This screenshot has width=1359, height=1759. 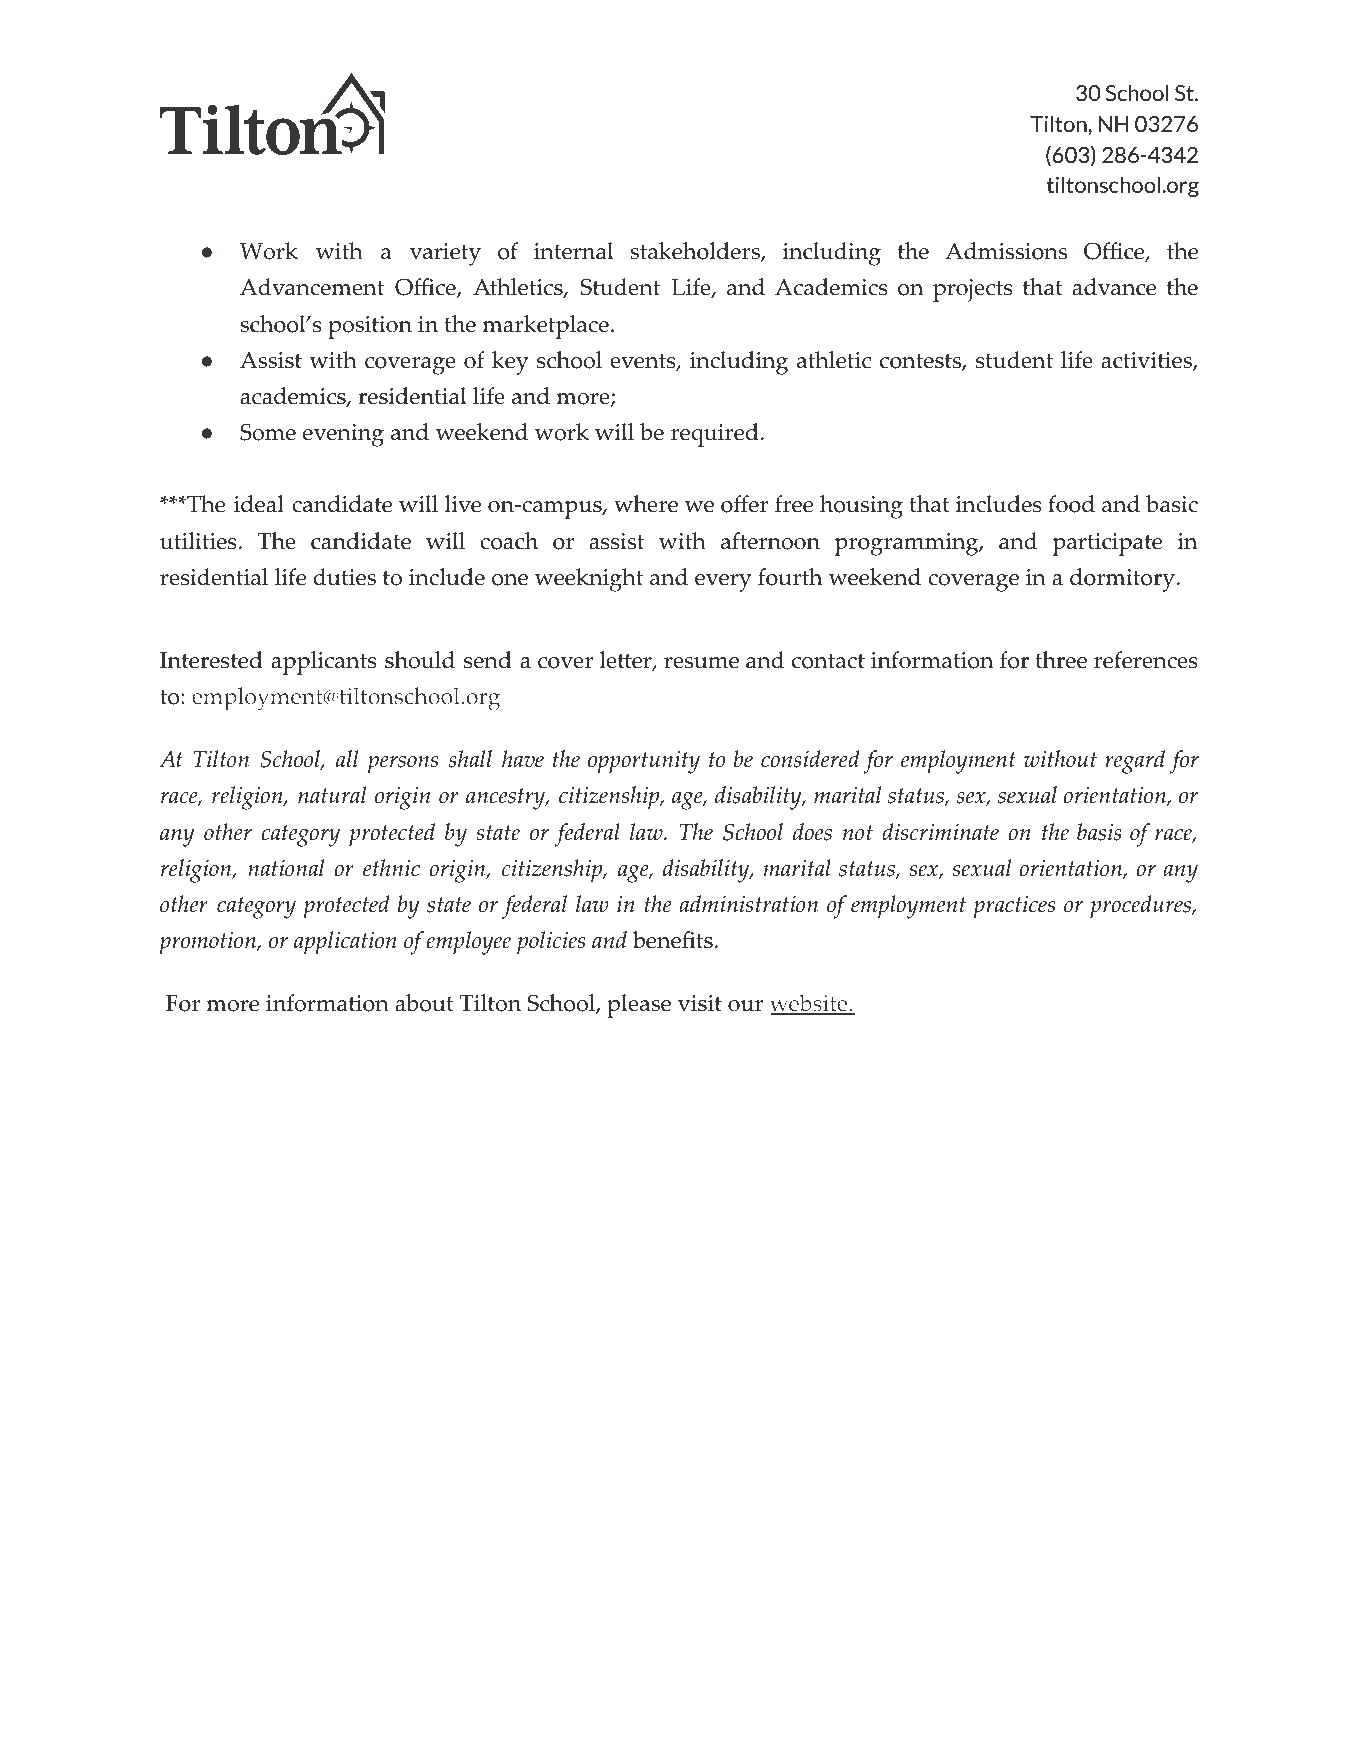 What do you see at coordinates (812, 832) in the screenshot?
I see `does` at bounding box center [812, 832].
